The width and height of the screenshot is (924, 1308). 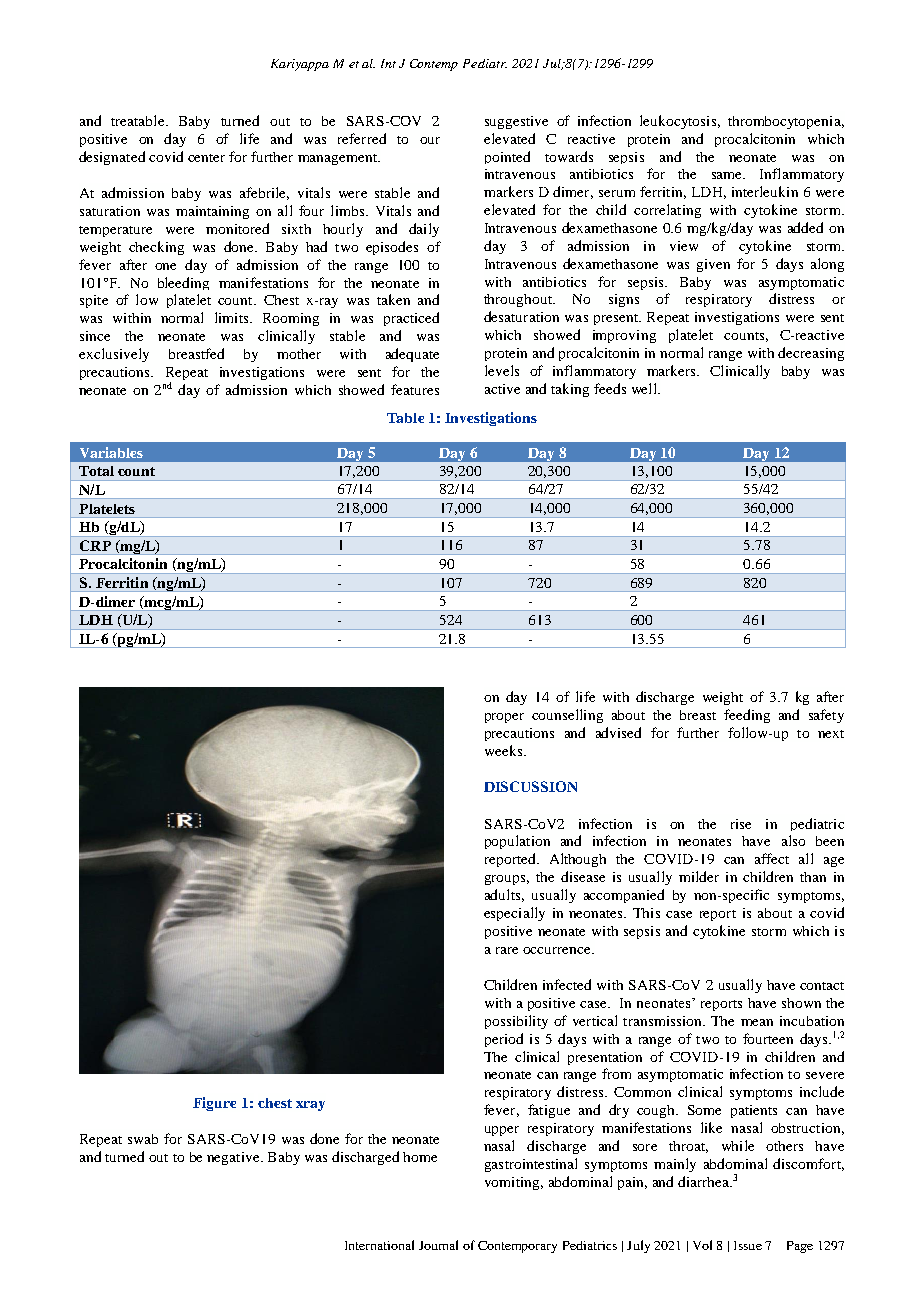 What do you see at coordinates (206, 158) in the screenshot?
I see `center` at bounding box center [206, 158].
